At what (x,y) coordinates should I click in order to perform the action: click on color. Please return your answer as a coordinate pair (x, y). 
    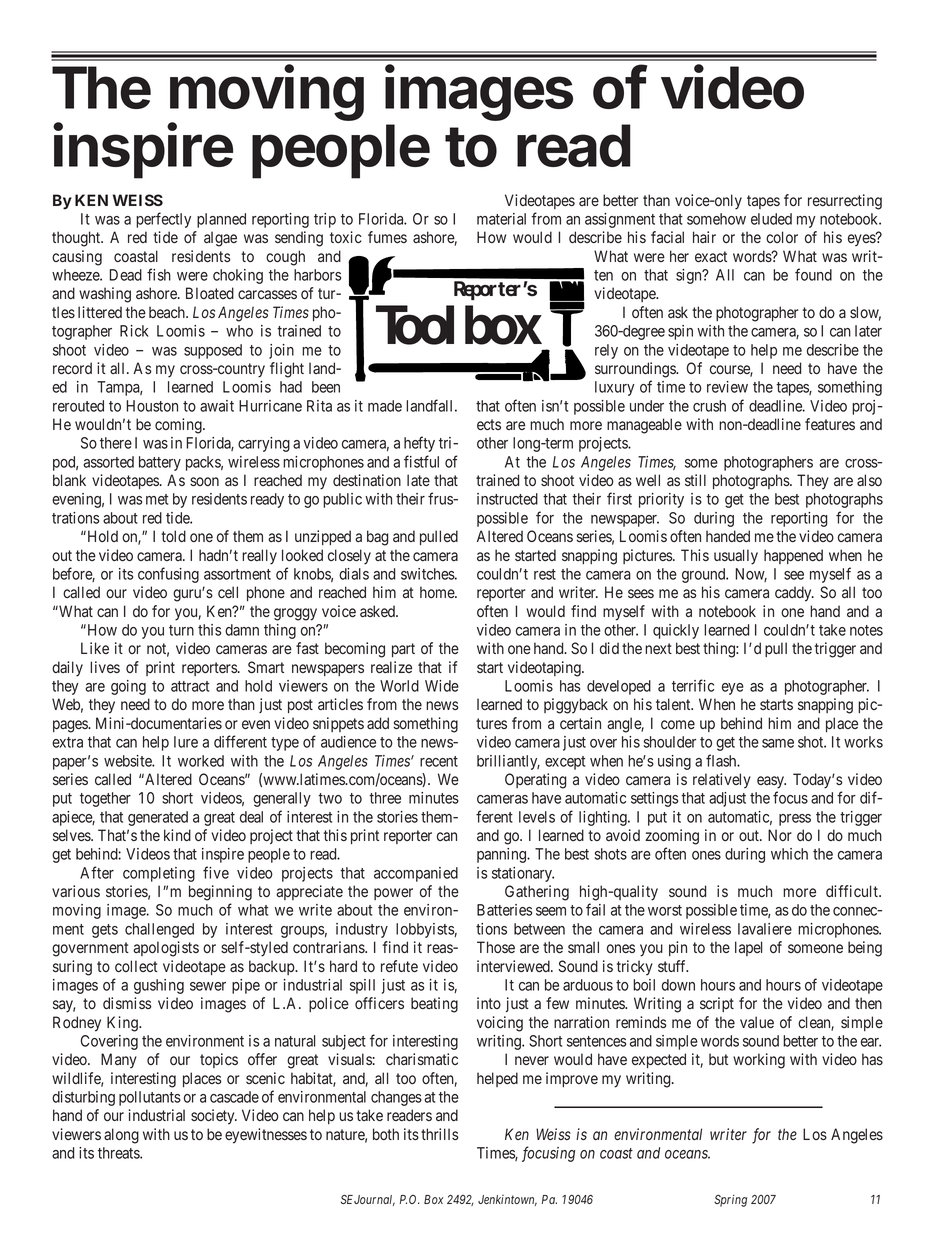
    Looking at the image, I should click on (782, 237).
